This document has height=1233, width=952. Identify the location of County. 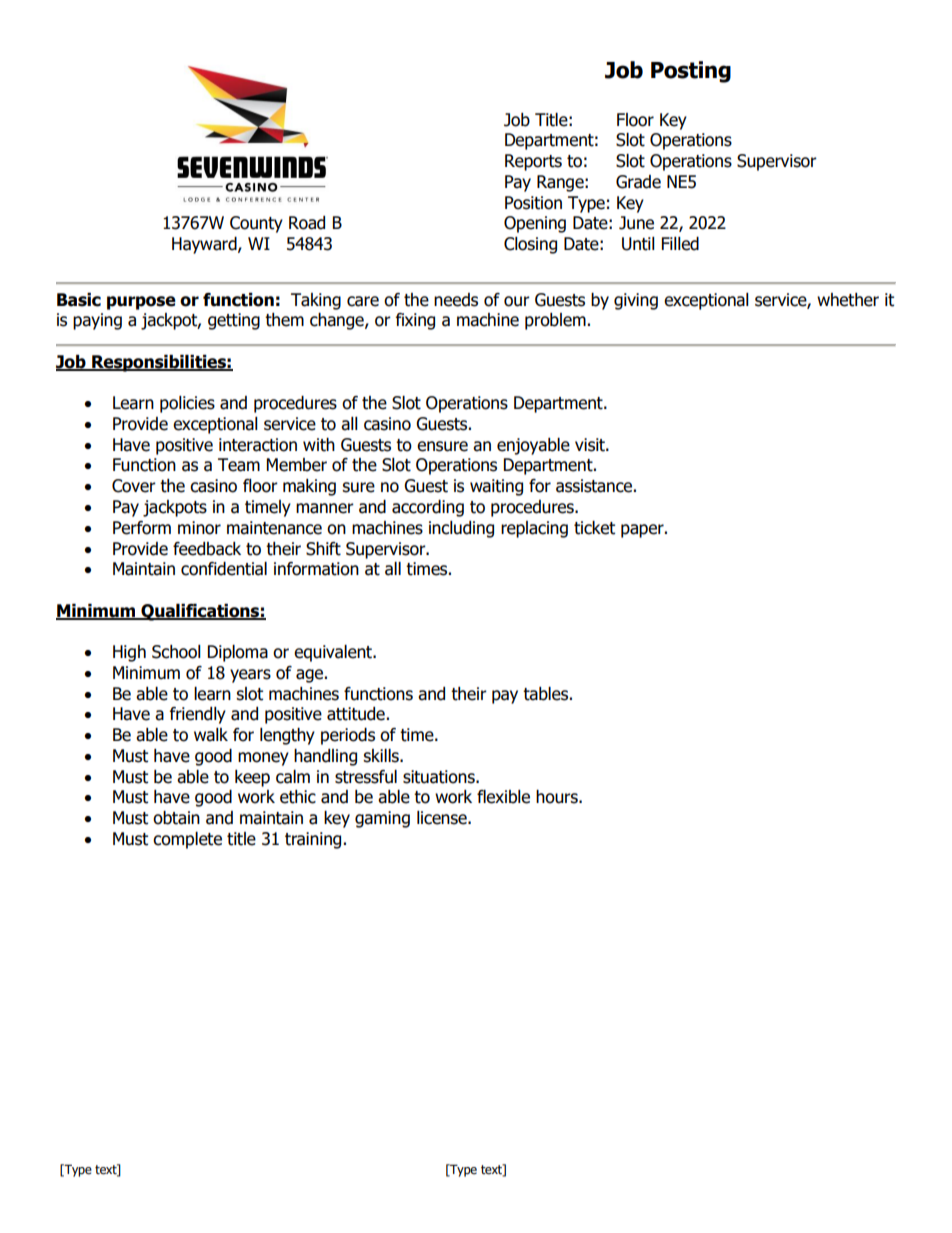
(256, 224).
